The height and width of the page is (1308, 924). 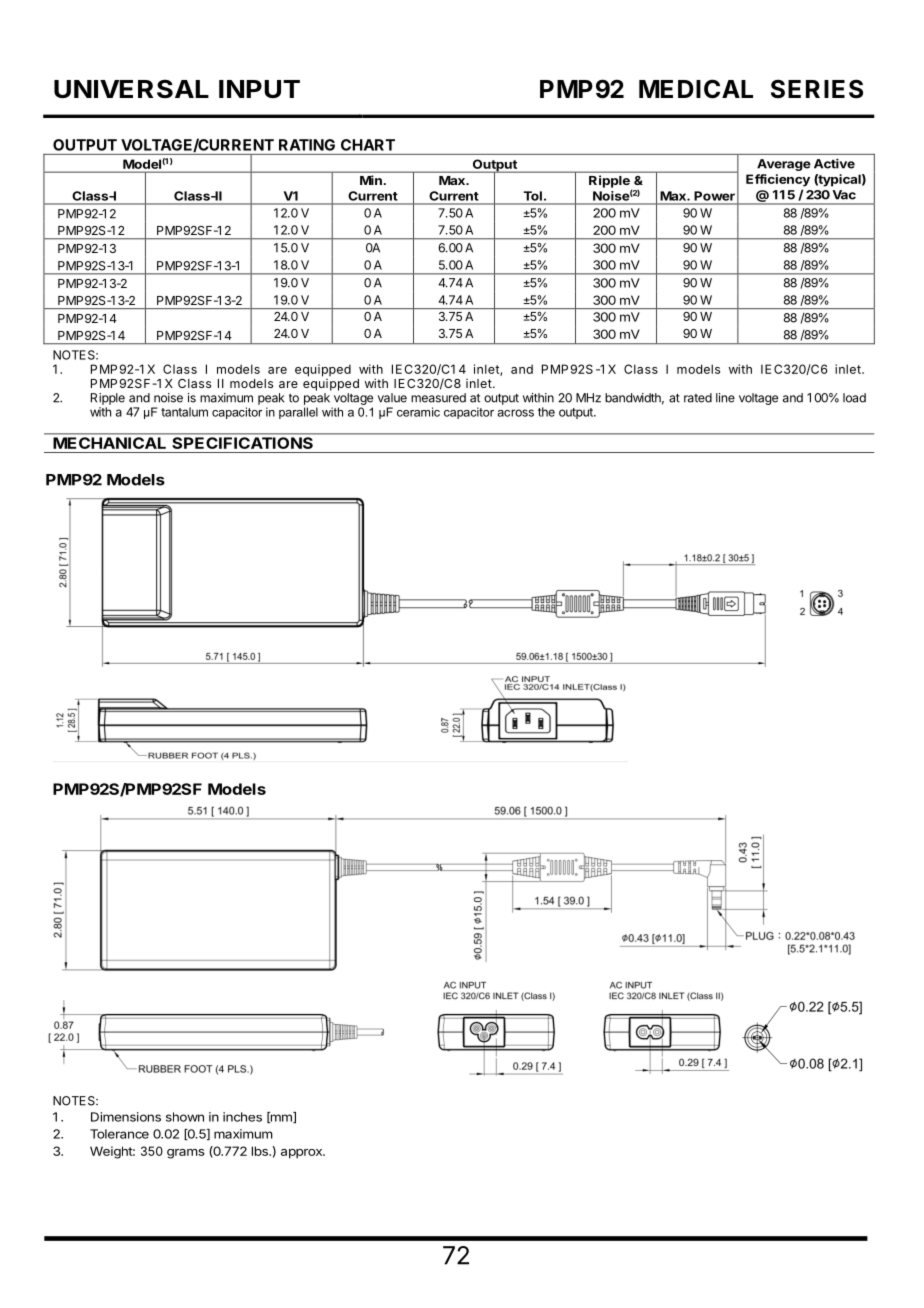 What do you see at coordinates (784, 165) in the page?
I see `Average` at bounding box center [784, 165].
